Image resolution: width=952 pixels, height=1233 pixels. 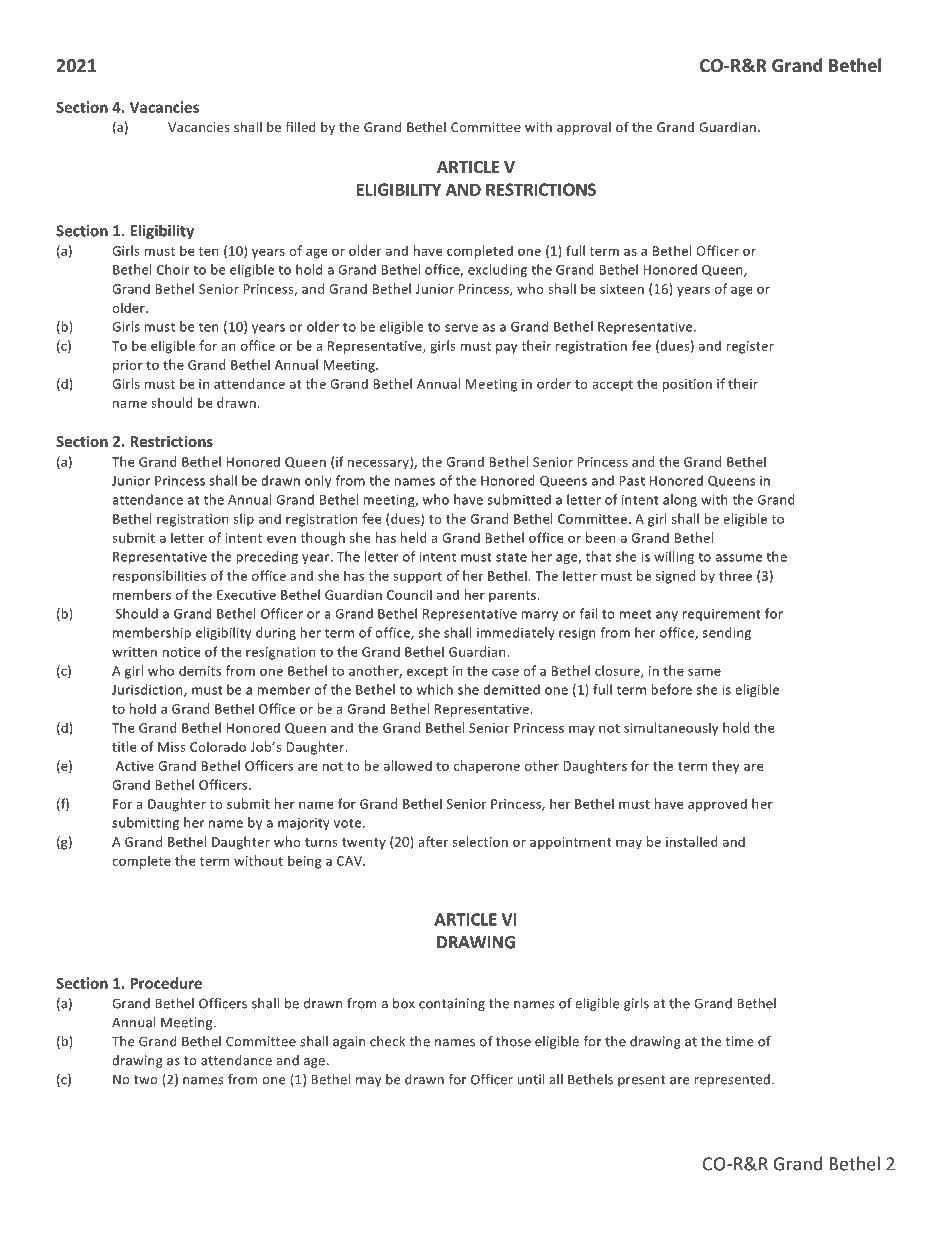 What do you see at coordinates (584, 128) in the screenshot?
I see `approval` at bounding box center [584, 128].
